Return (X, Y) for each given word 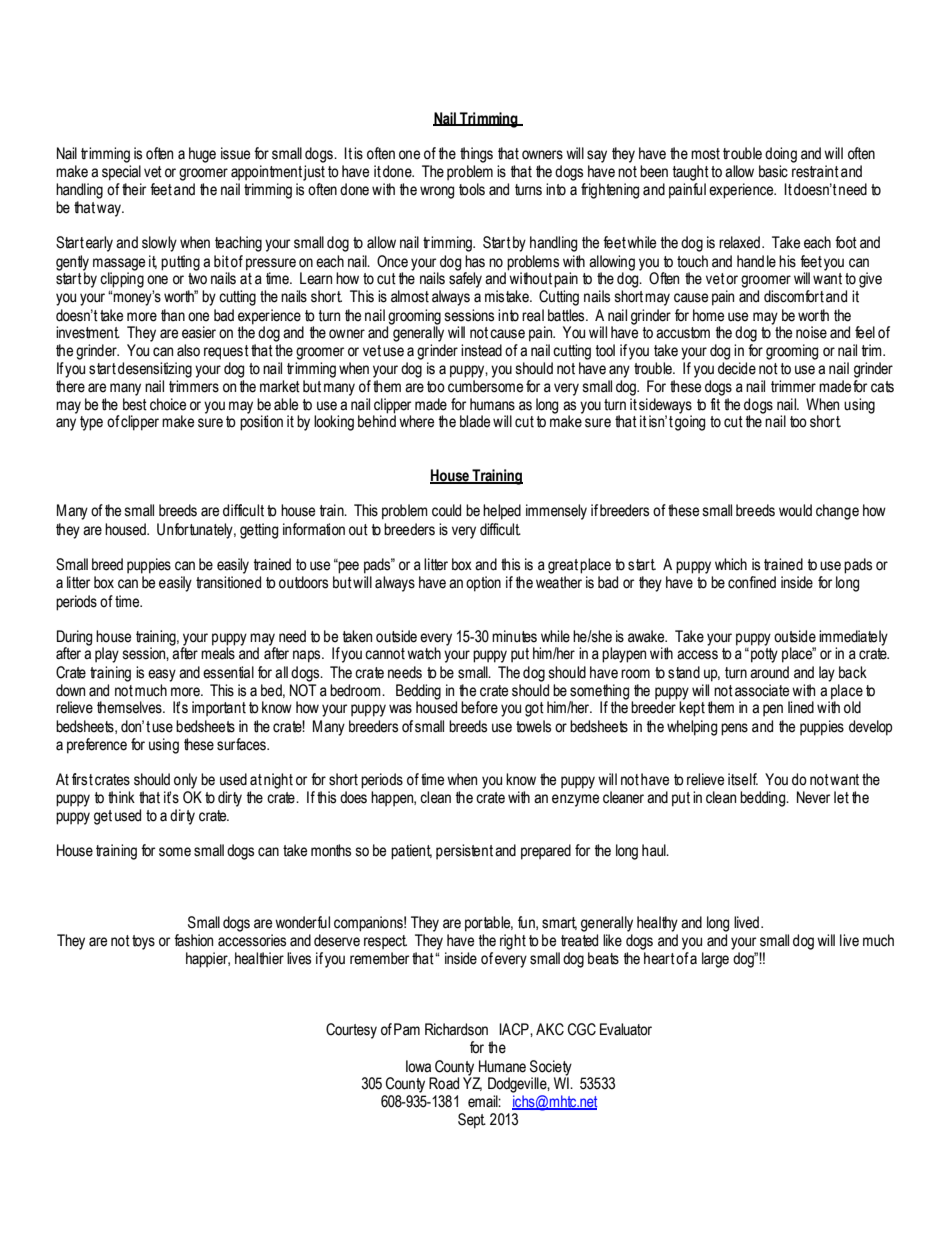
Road (444, 1083)
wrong (437, 192)
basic (773, 171)
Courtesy (351, 1031)
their (134, 189)
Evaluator (626, 1029)
